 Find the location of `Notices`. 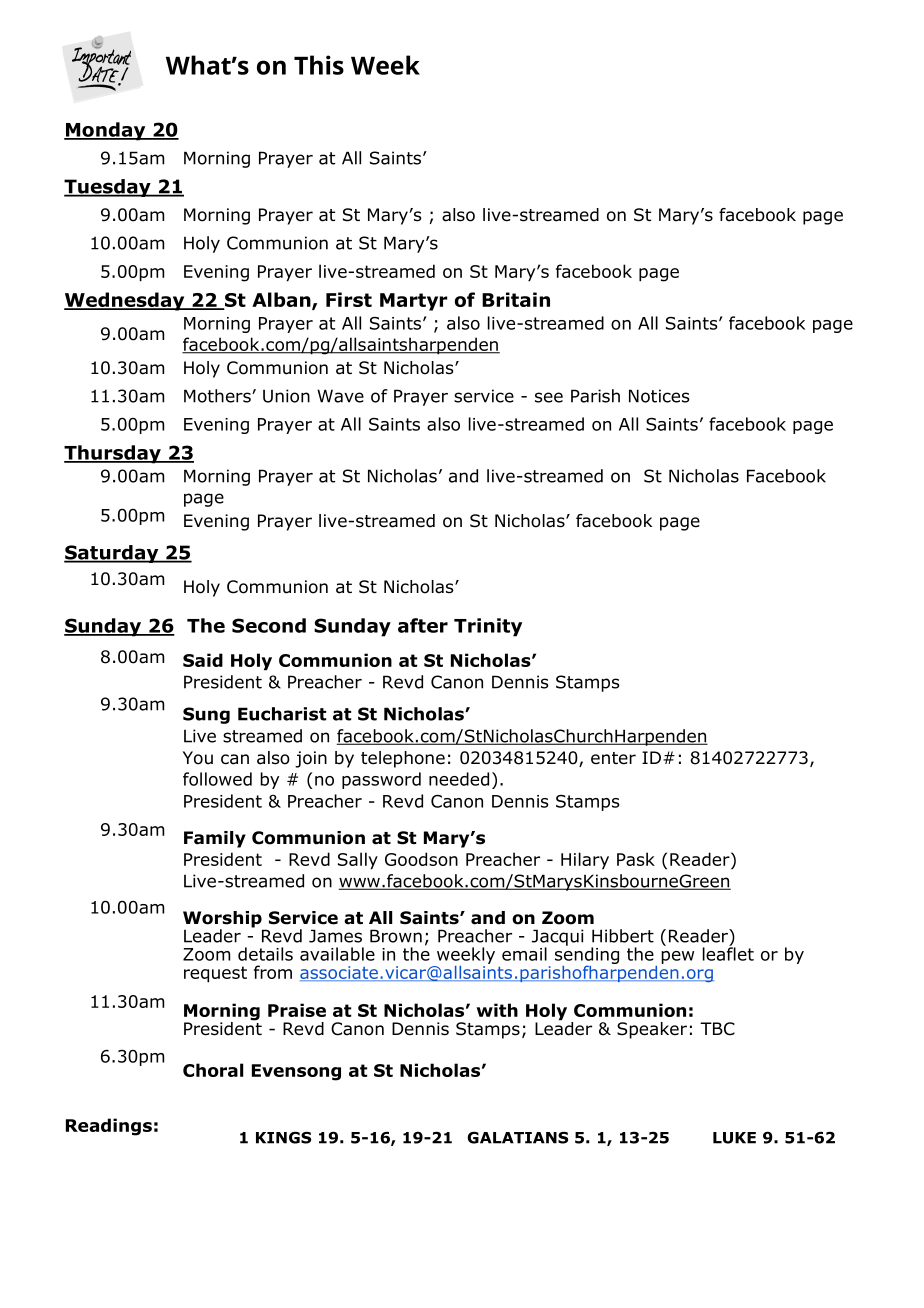

Notices is located at coordinates (659, 396).
